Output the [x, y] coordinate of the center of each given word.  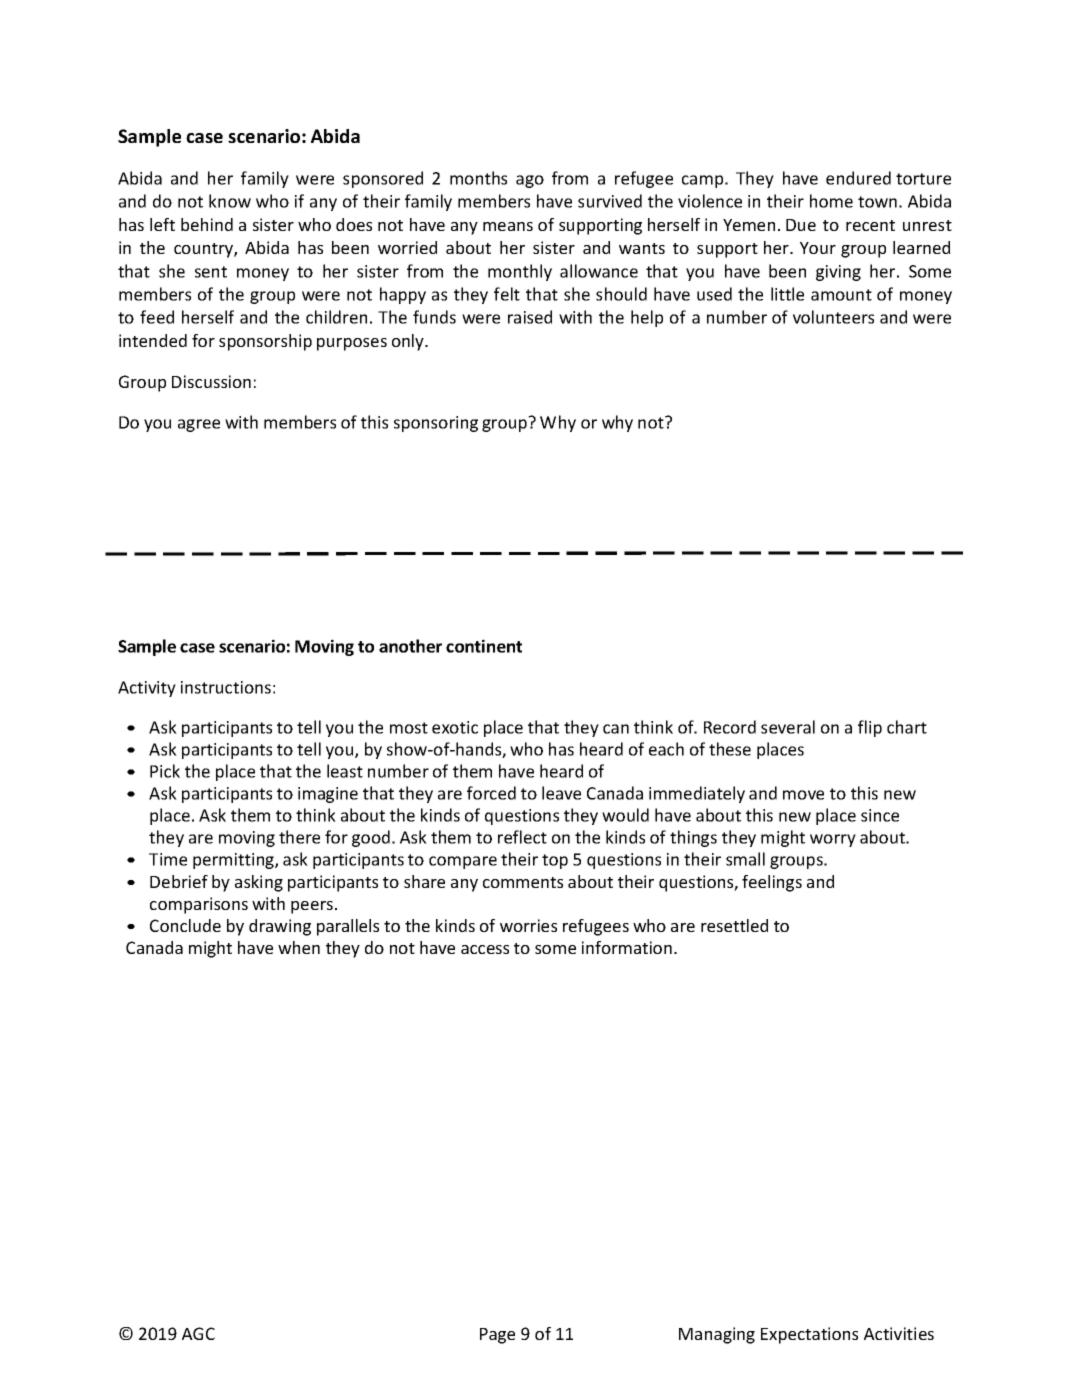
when [299, 947]
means [508, 226]
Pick [165, 771]
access [485, 949]
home [831, 201]
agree [199, 425]
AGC [198, 1333]
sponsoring [436, 424]
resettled [734, 925]
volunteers [833, 317]
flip [870, 728]
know [230, 201]
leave [561, 793]
